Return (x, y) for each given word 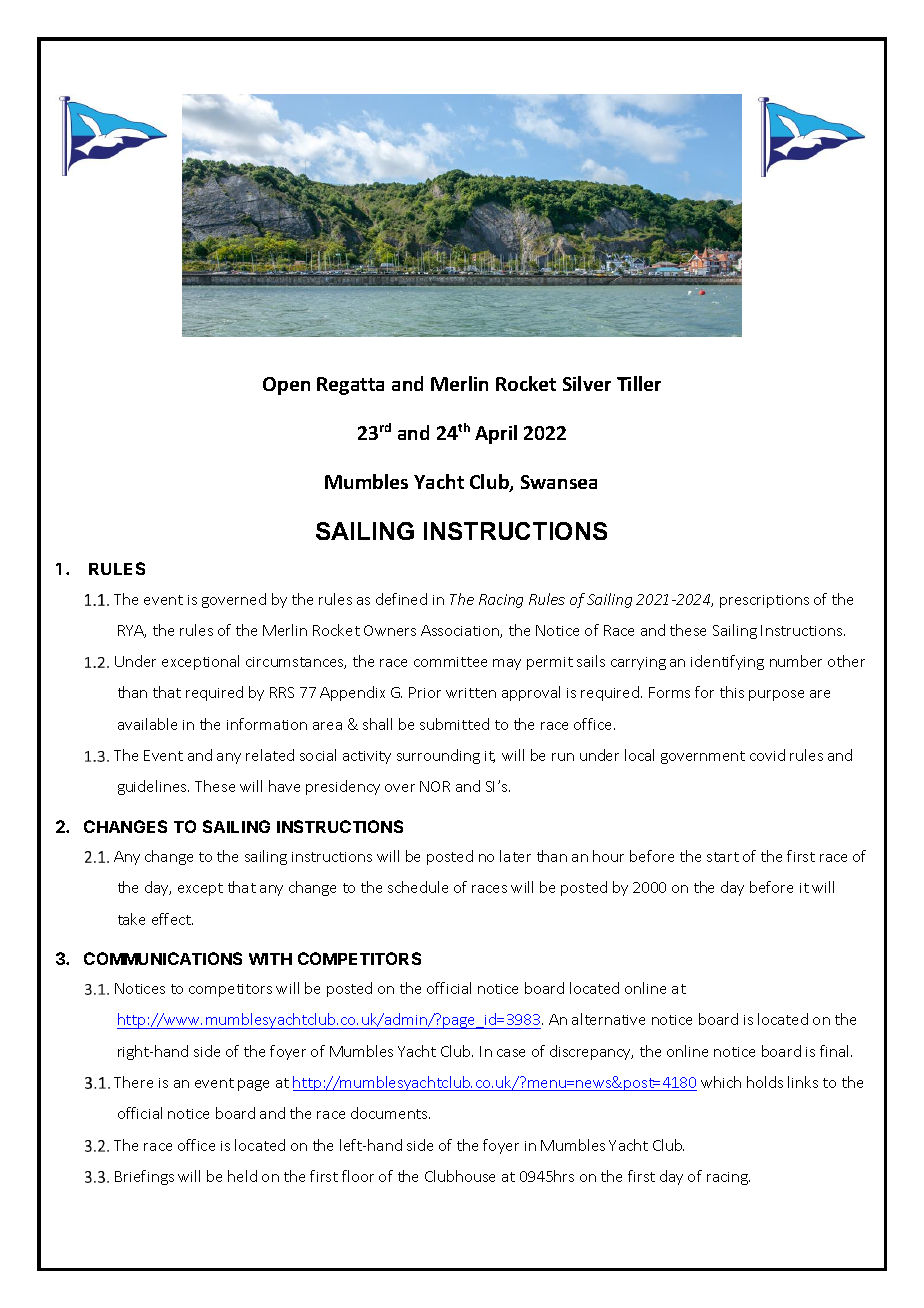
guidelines (153, 787)
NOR (435, 786)
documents (390, 1113)
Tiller (639, 383)
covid (767, 755)
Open (286, 386)
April (496, 434)
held (242, 1176)
